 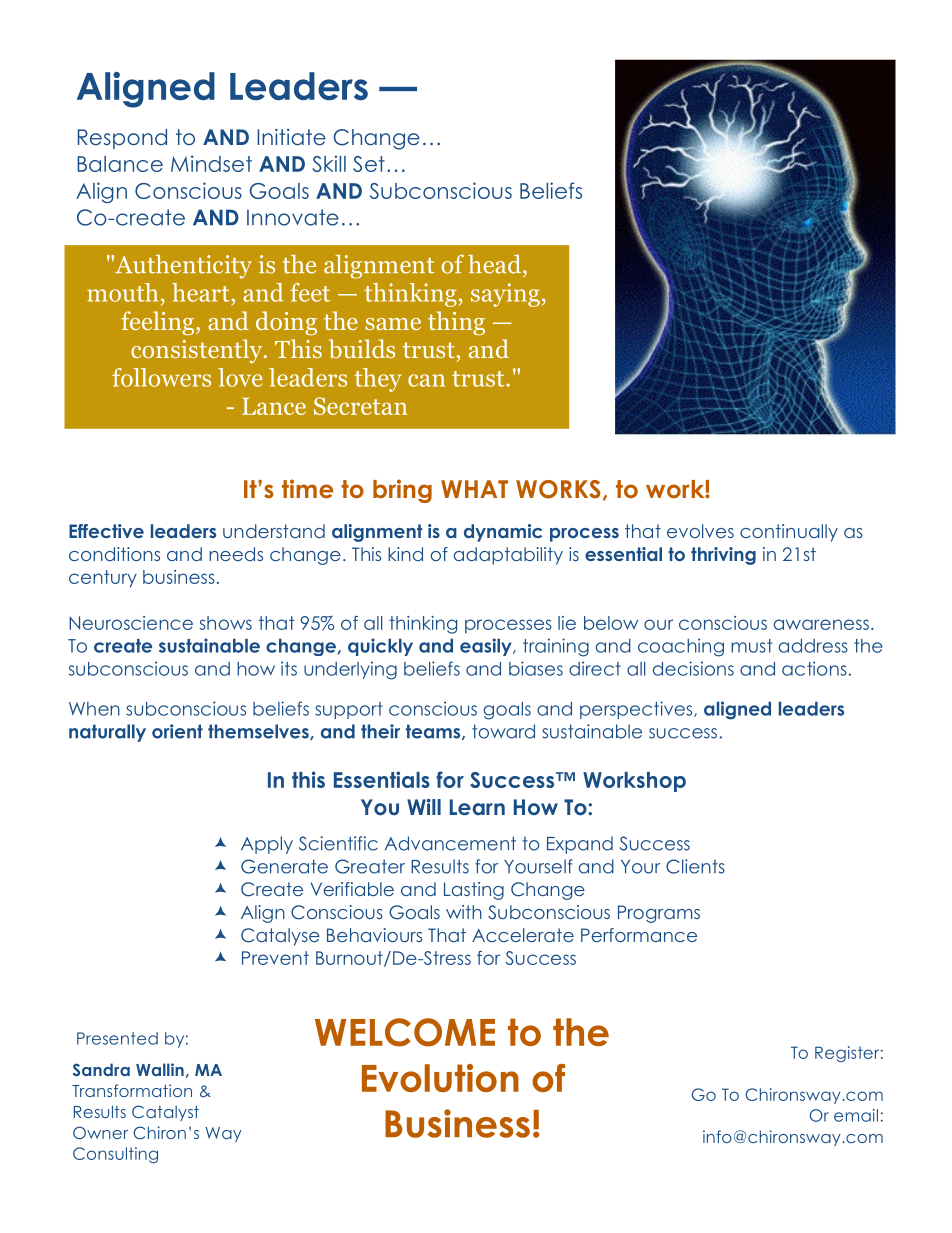 I want to click on Mindset, so click(x=211, y=163).
